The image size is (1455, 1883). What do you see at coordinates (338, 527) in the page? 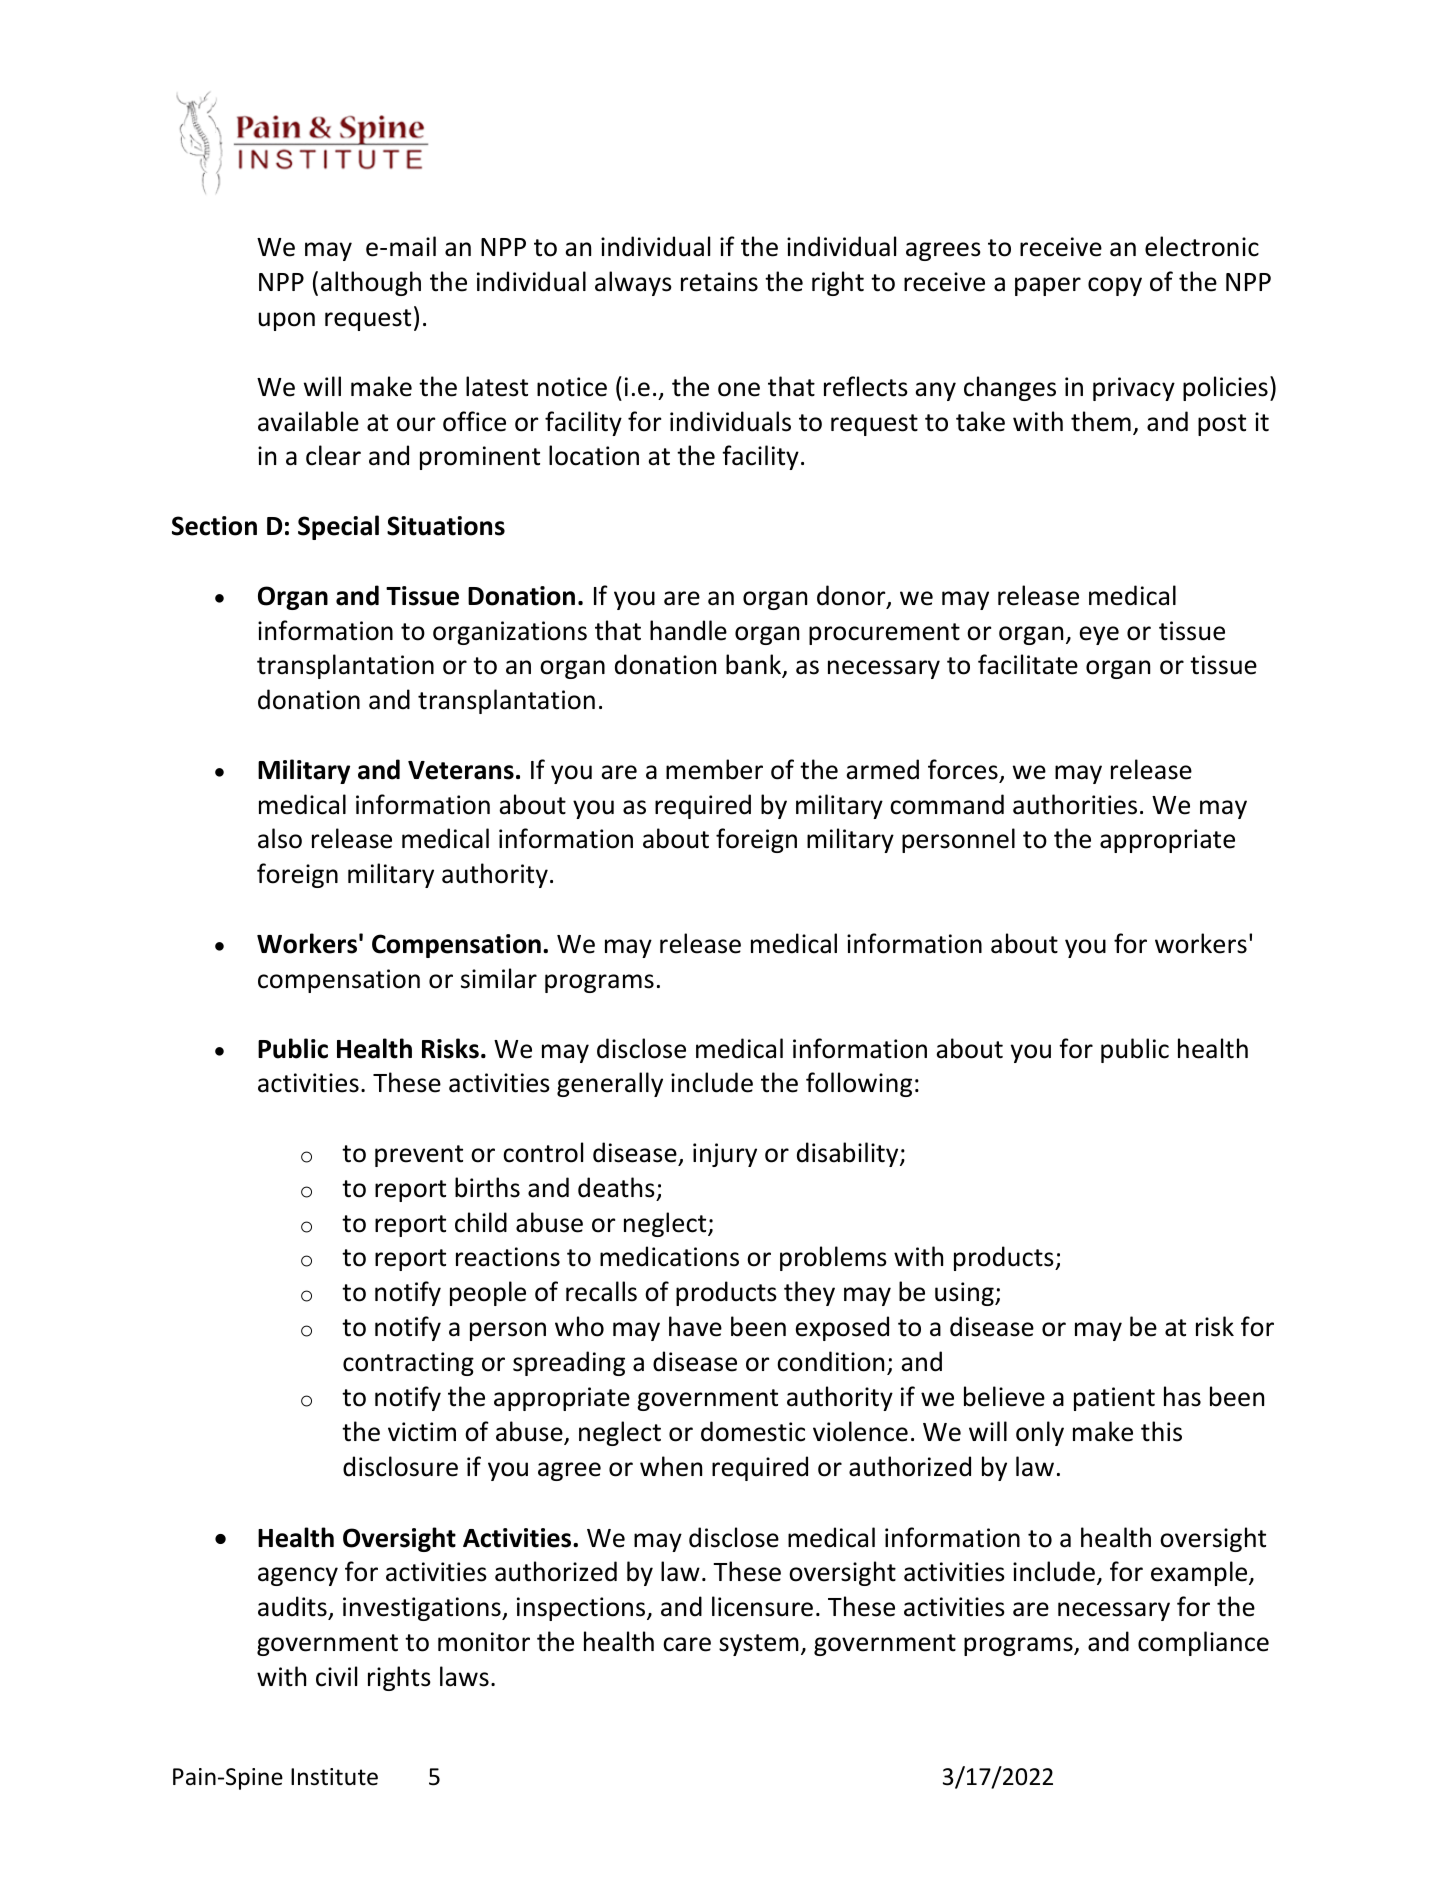
I see `Special` at bounding box center [338, 527].
